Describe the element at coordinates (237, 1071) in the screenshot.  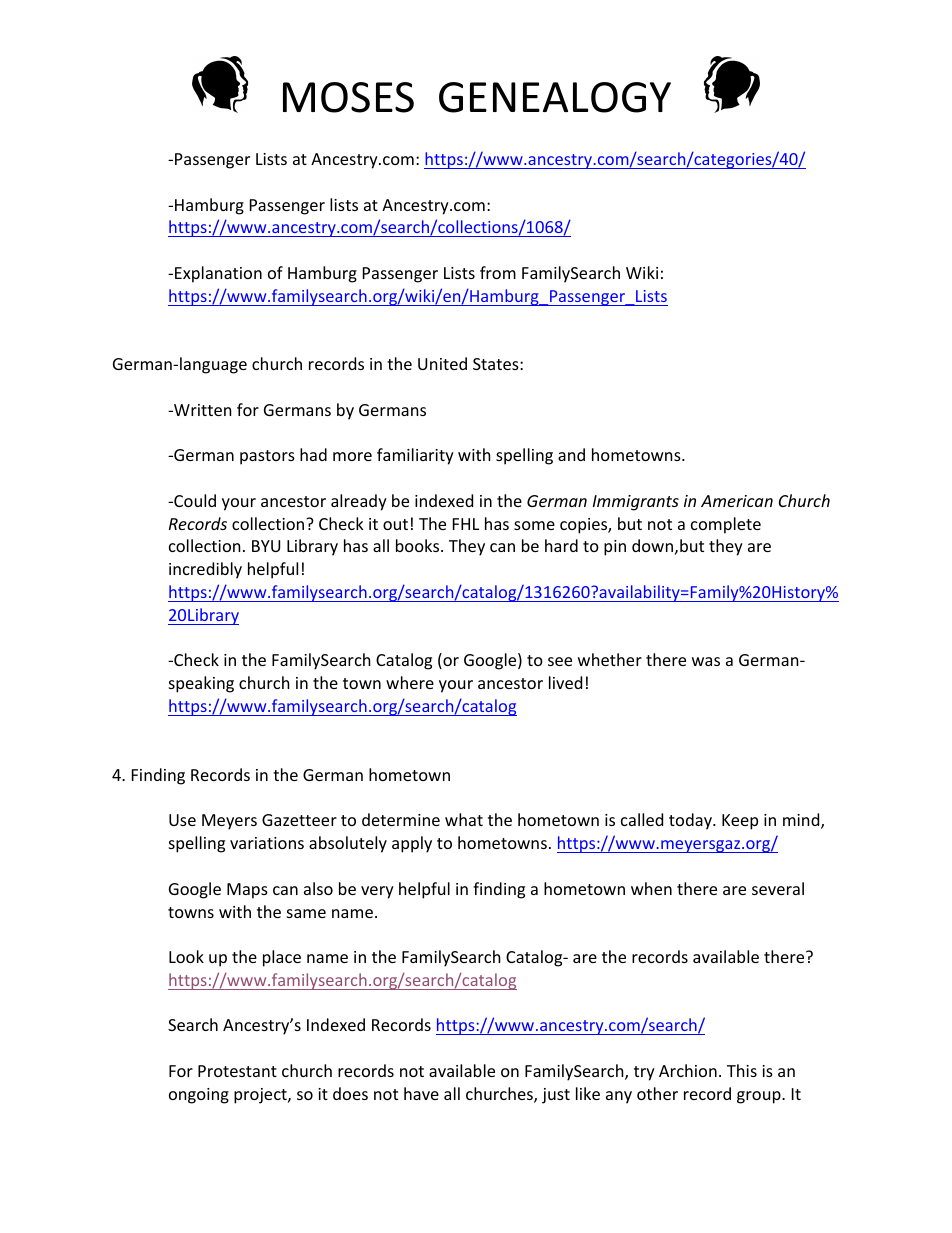
I see `Protestant` at that location.
